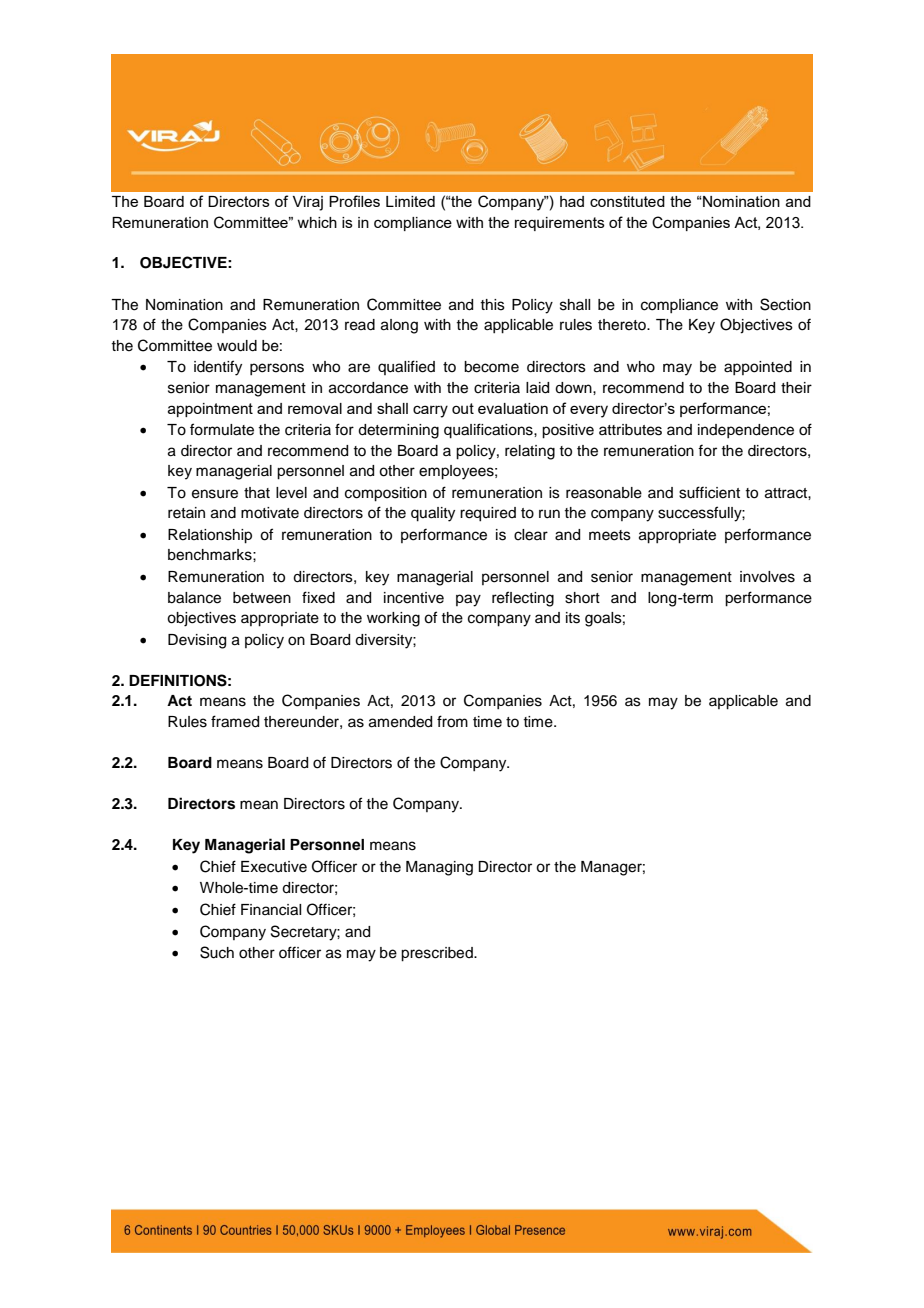 Image resolution: width=924 pixels, height=1308 pixels. What do you see at coordinates (235, 721) in the screenshot?
I see `framed` at bounding box center [235, 721].
